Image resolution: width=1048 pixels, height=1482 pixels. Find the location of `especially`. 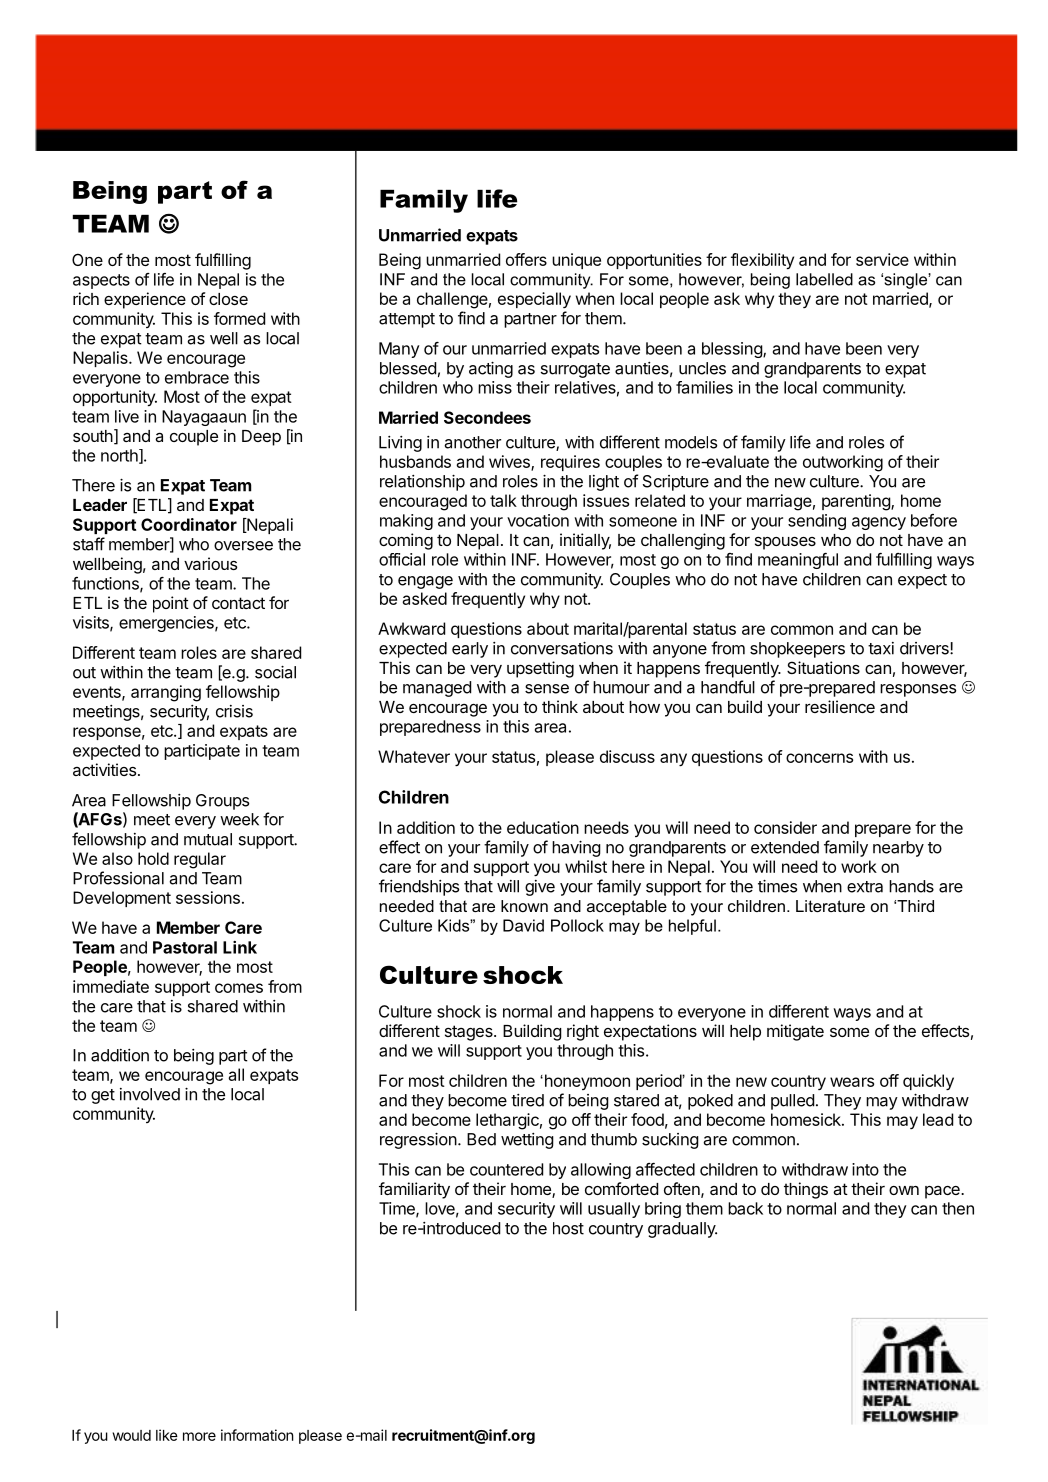

especially is located at coordinates (534, 300).
